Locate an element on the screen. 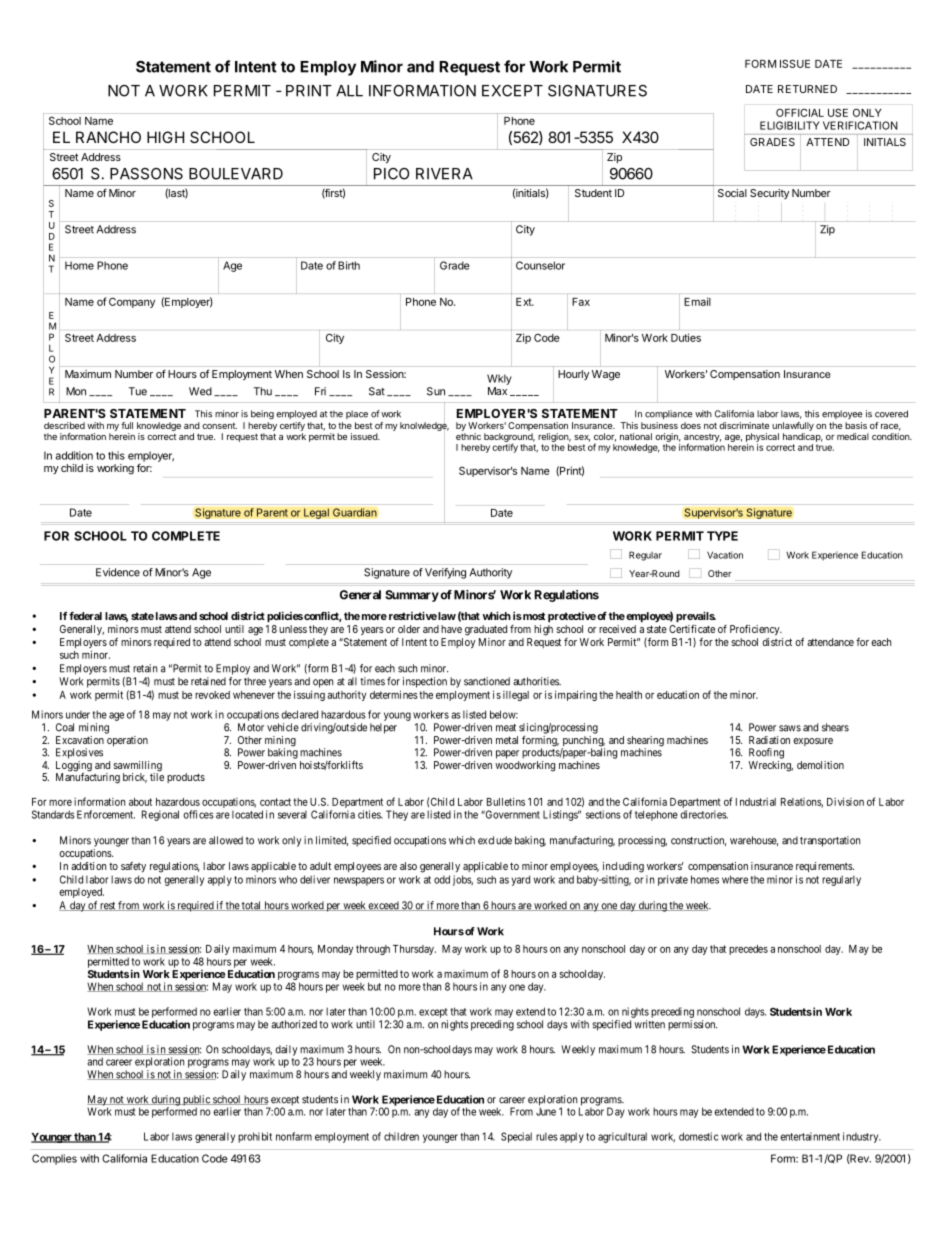  consent is located at coordinates (219, 426).
